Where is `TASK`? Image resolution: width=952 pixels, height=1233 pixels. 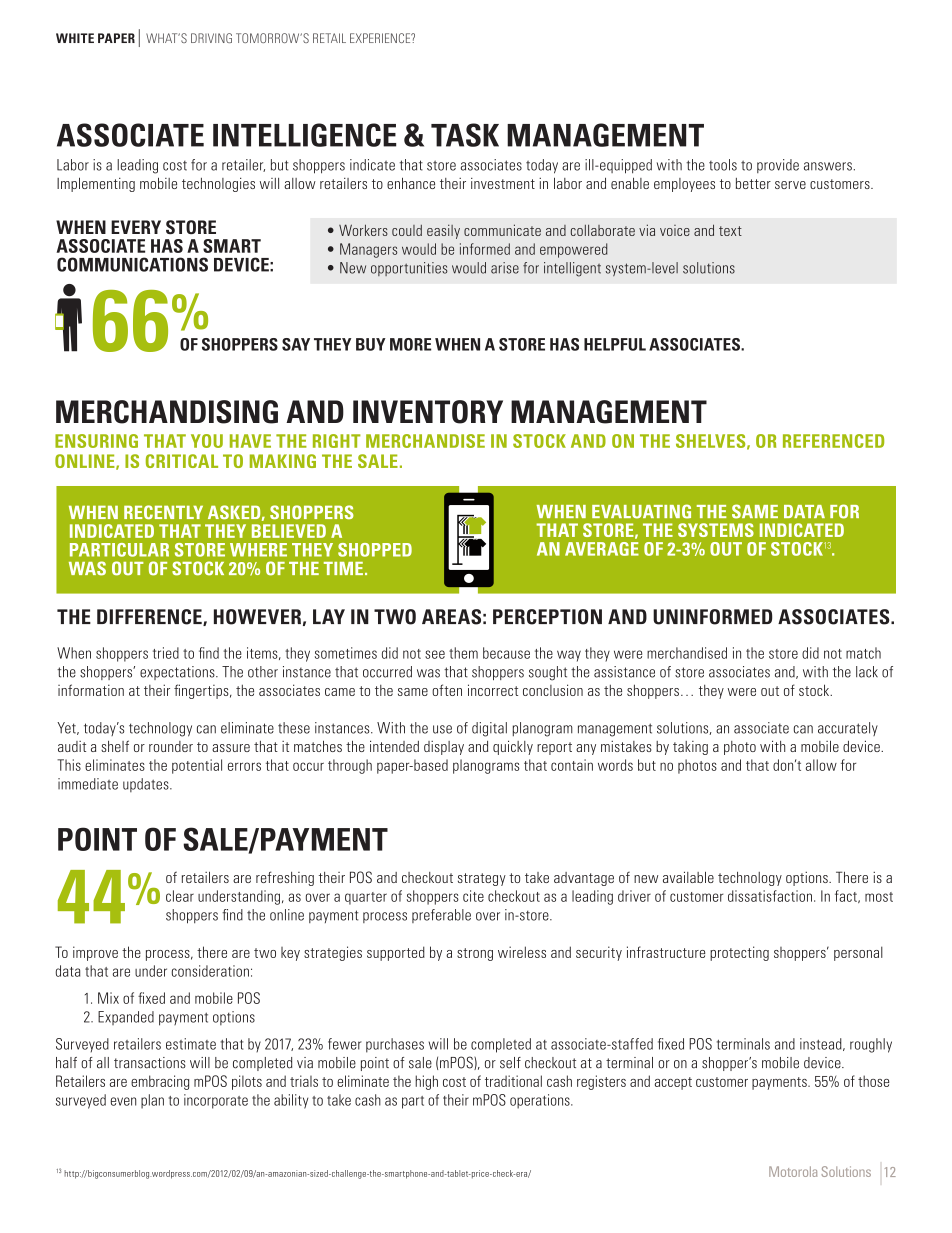 TASK is located at coordinates (465, 135).
